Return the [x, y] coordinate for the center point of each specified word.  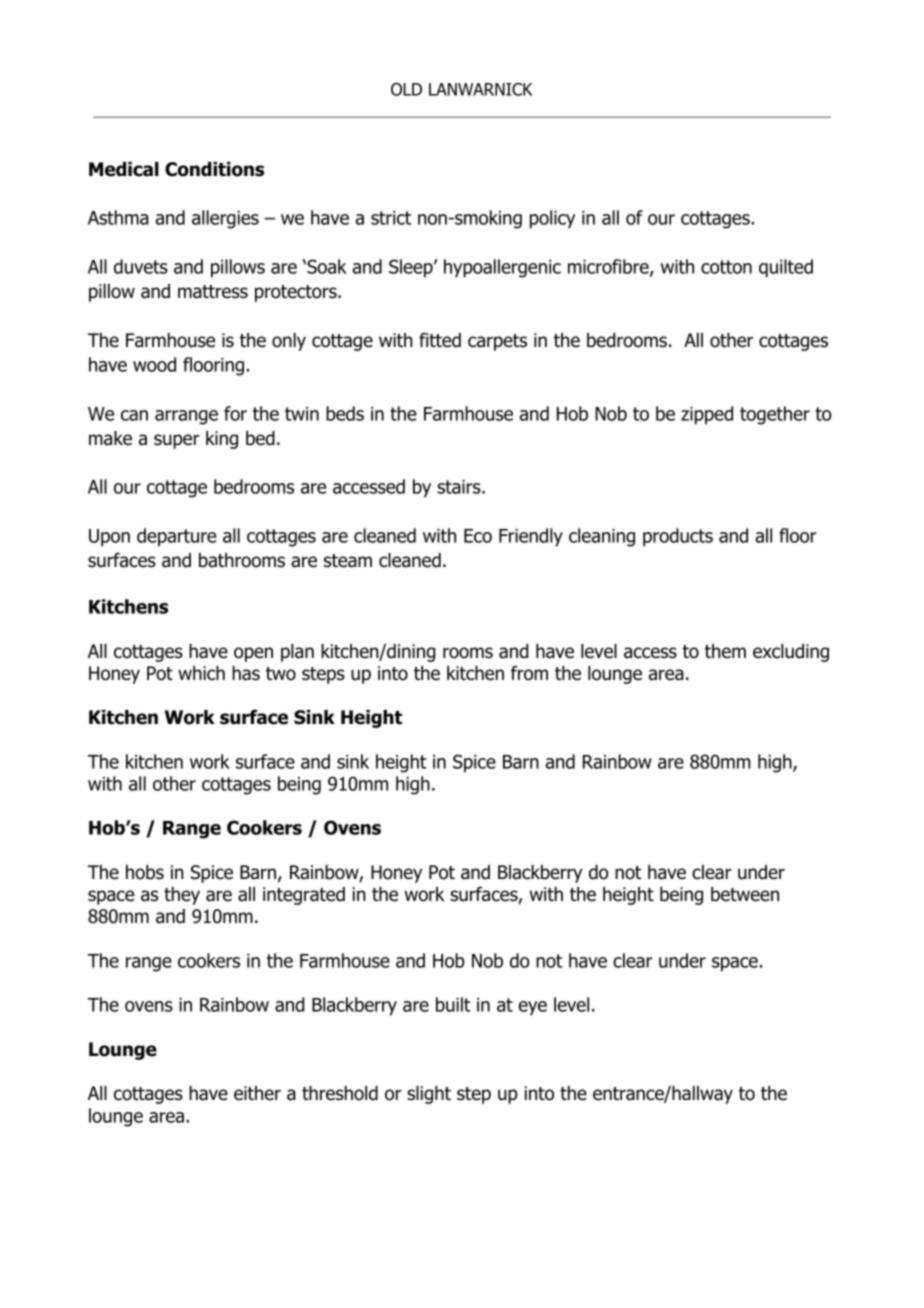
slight [429, 1095]
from [529, 673]
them [725, 651]
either [257, 1093]
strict [391, 218]
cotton [726, 267]
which [201, 673]
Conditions [214, 169]
